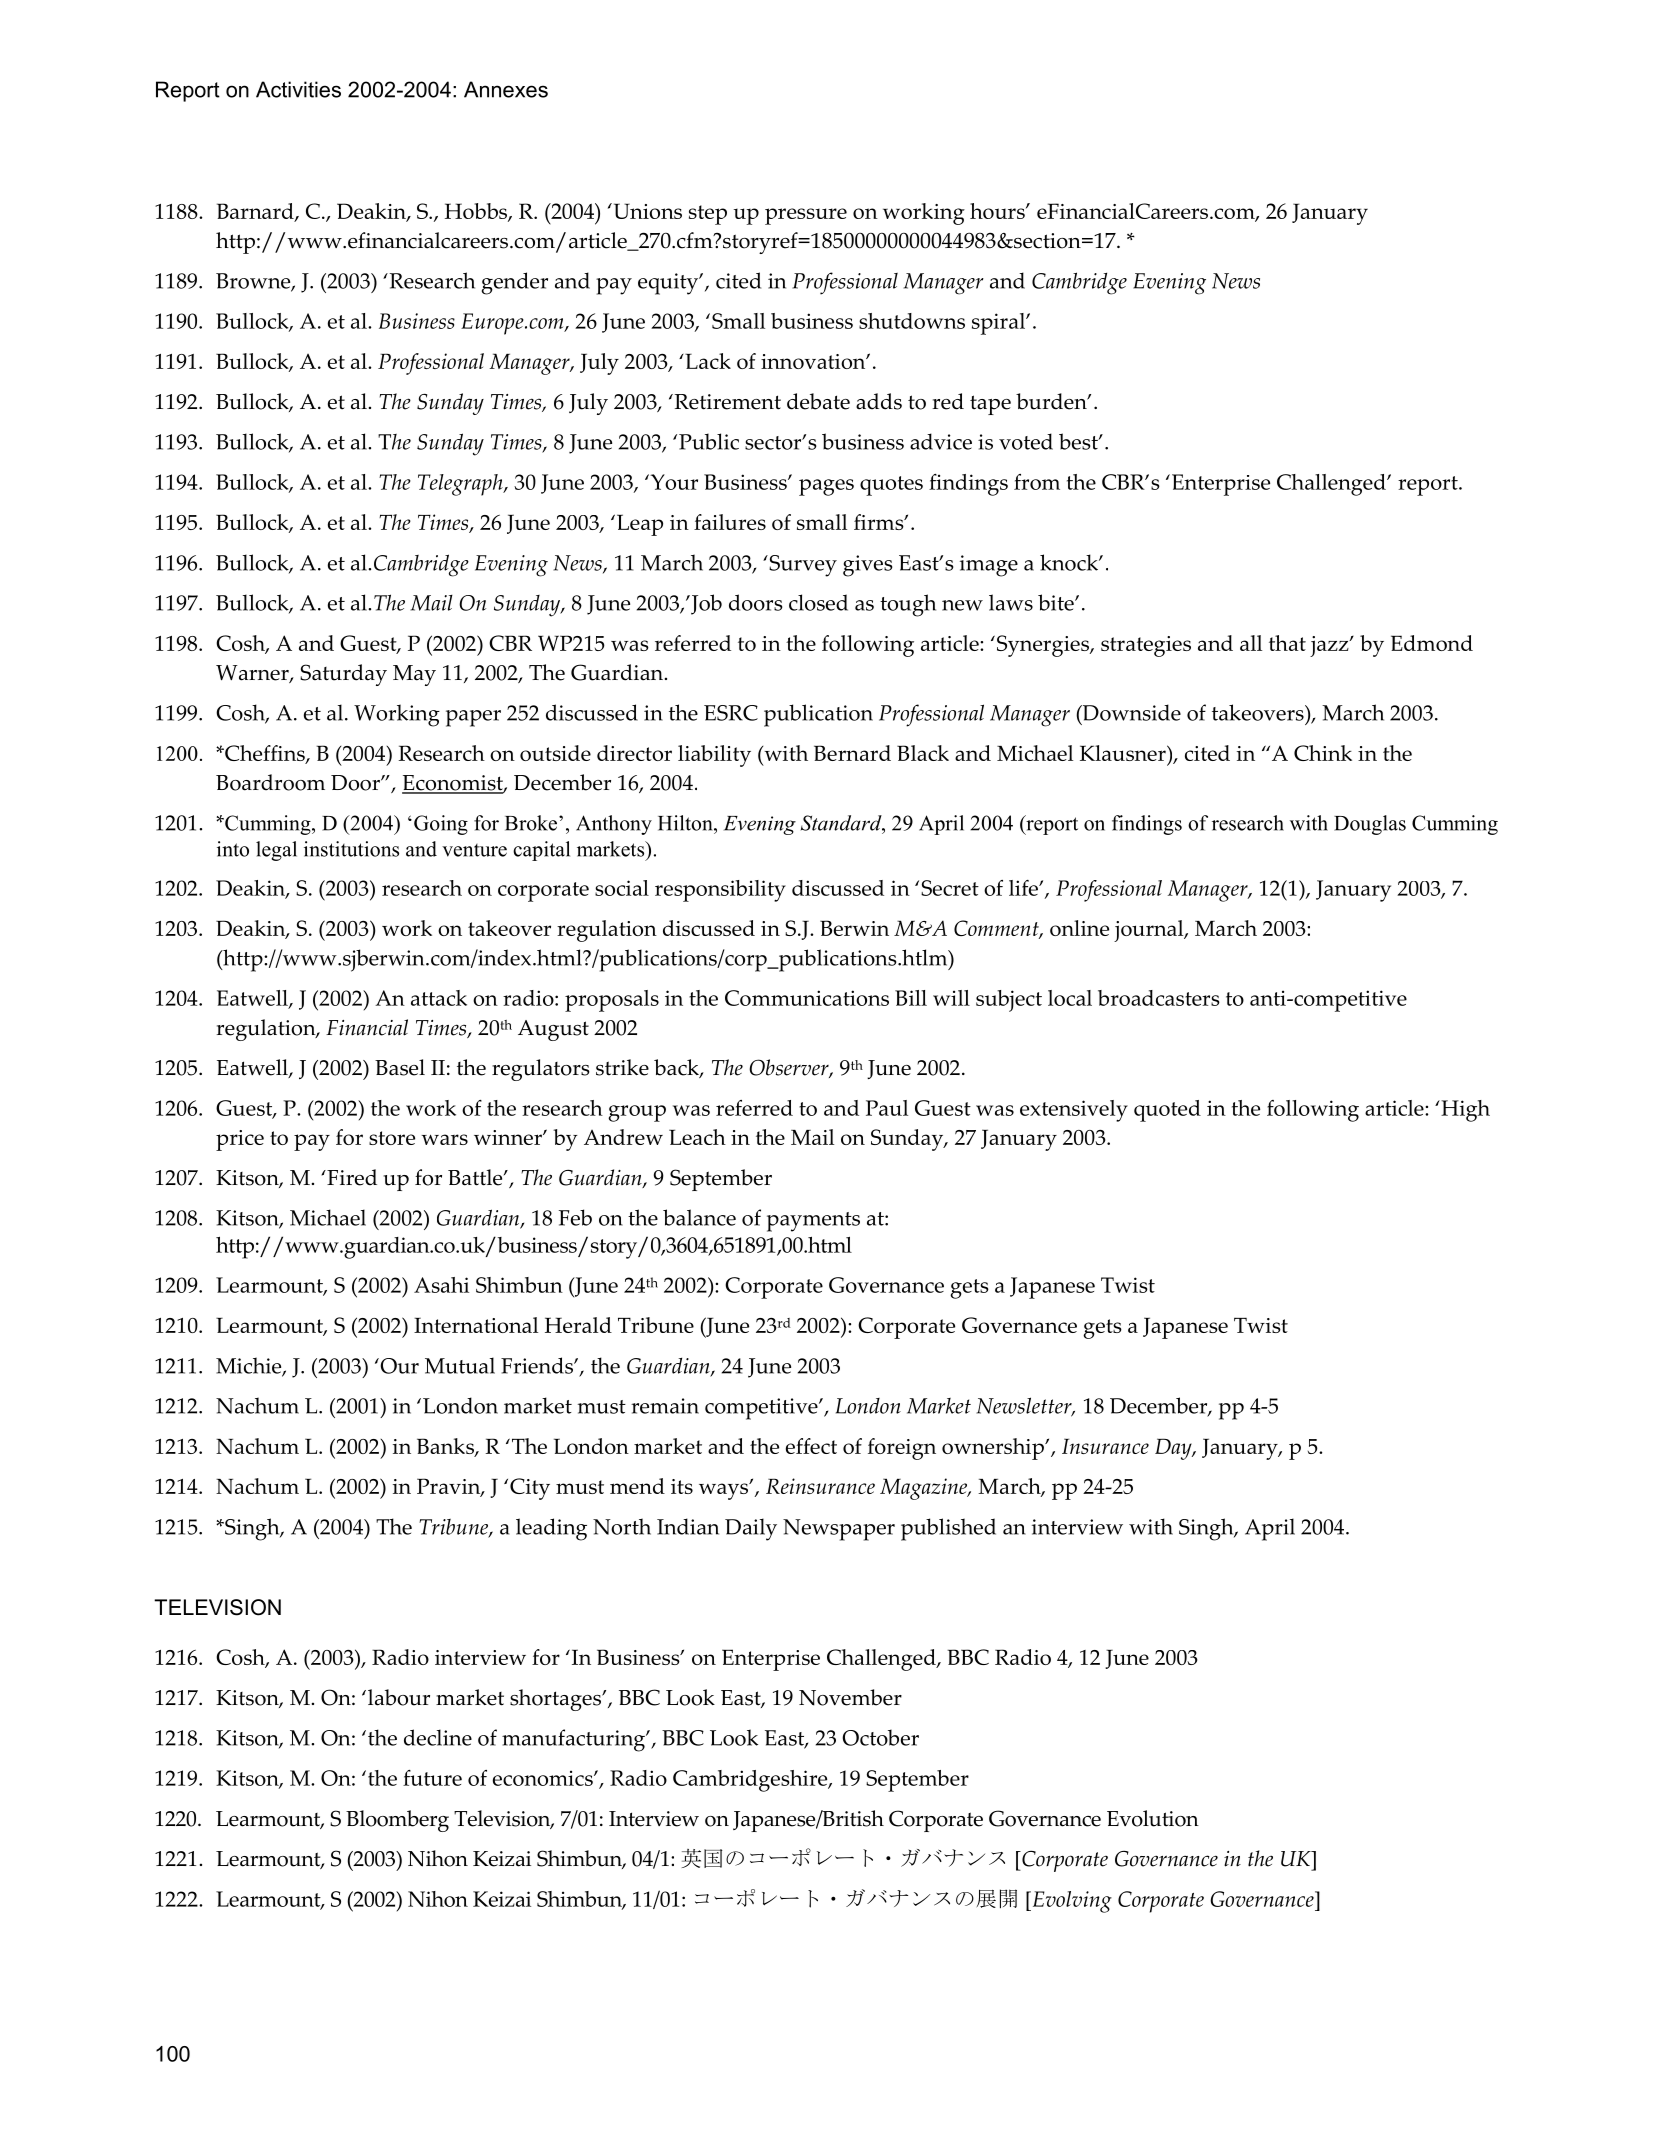  What do you see at coordinates (397, 1821) in the document?
I see `Bloomberg` at bounding box center [397, 1821].
